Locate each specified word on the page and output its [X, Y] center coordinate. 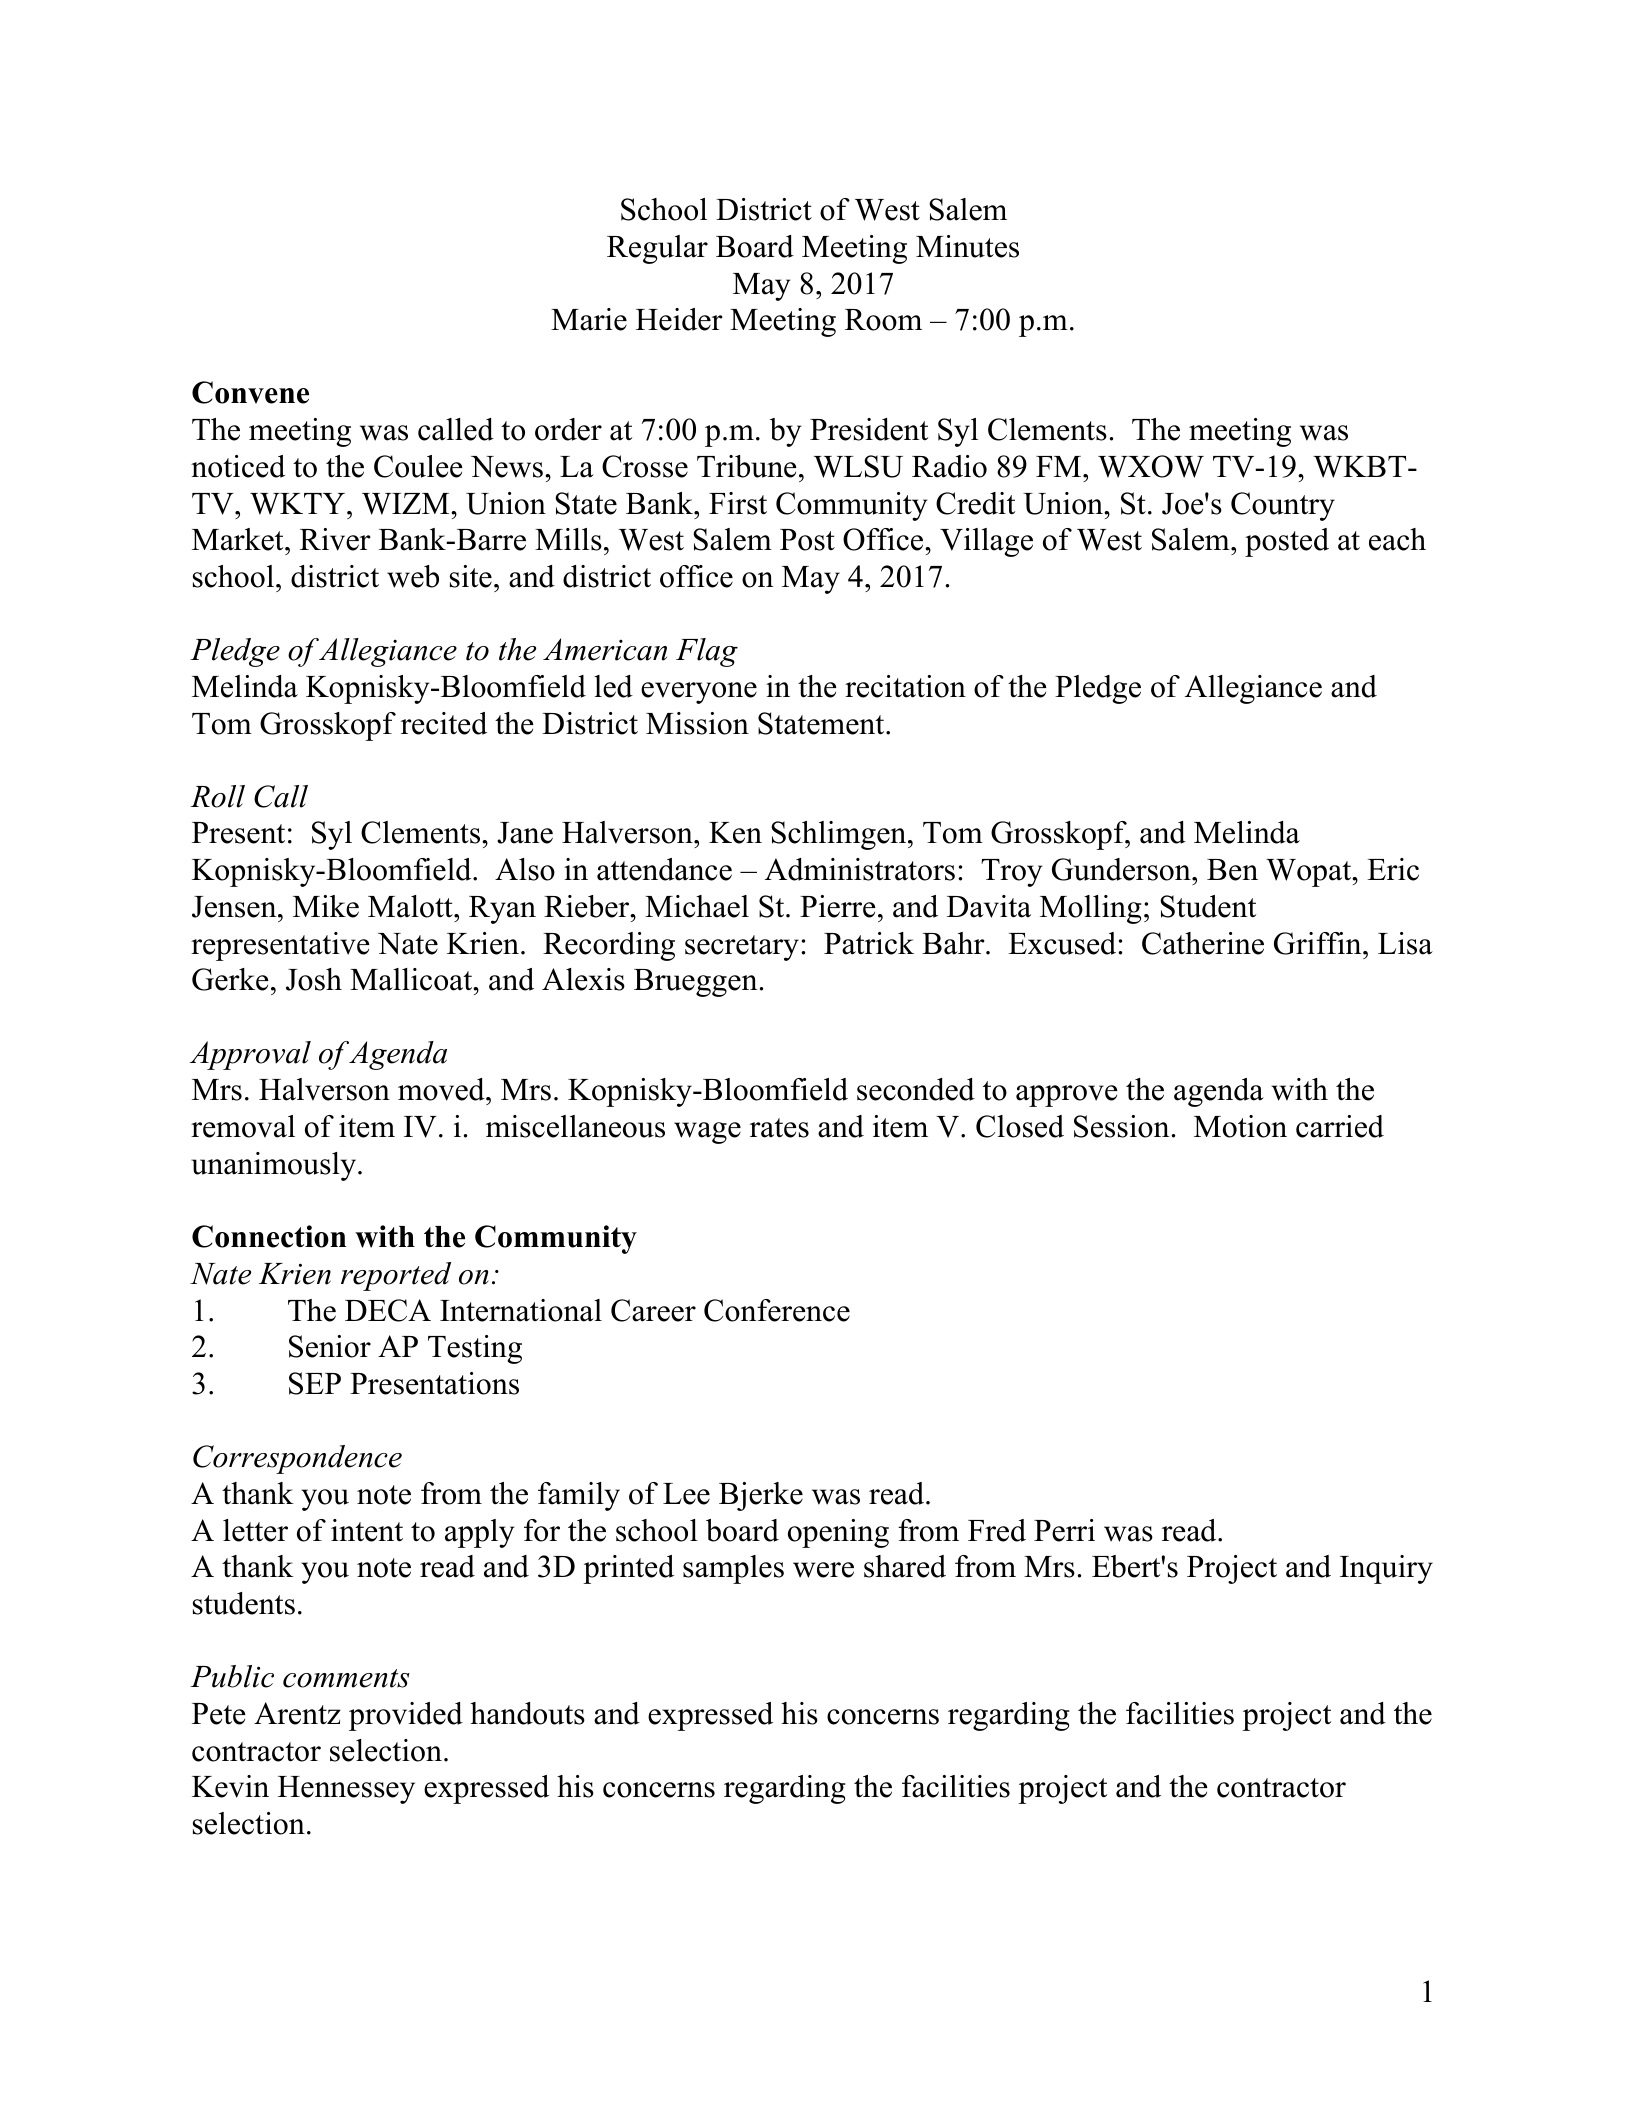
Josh [314, 979]
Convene [250, 392]
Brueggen [695, 983]
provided [406, 1716]
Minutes [967, 246]
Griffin [1319, 943]
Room [883, 320]
